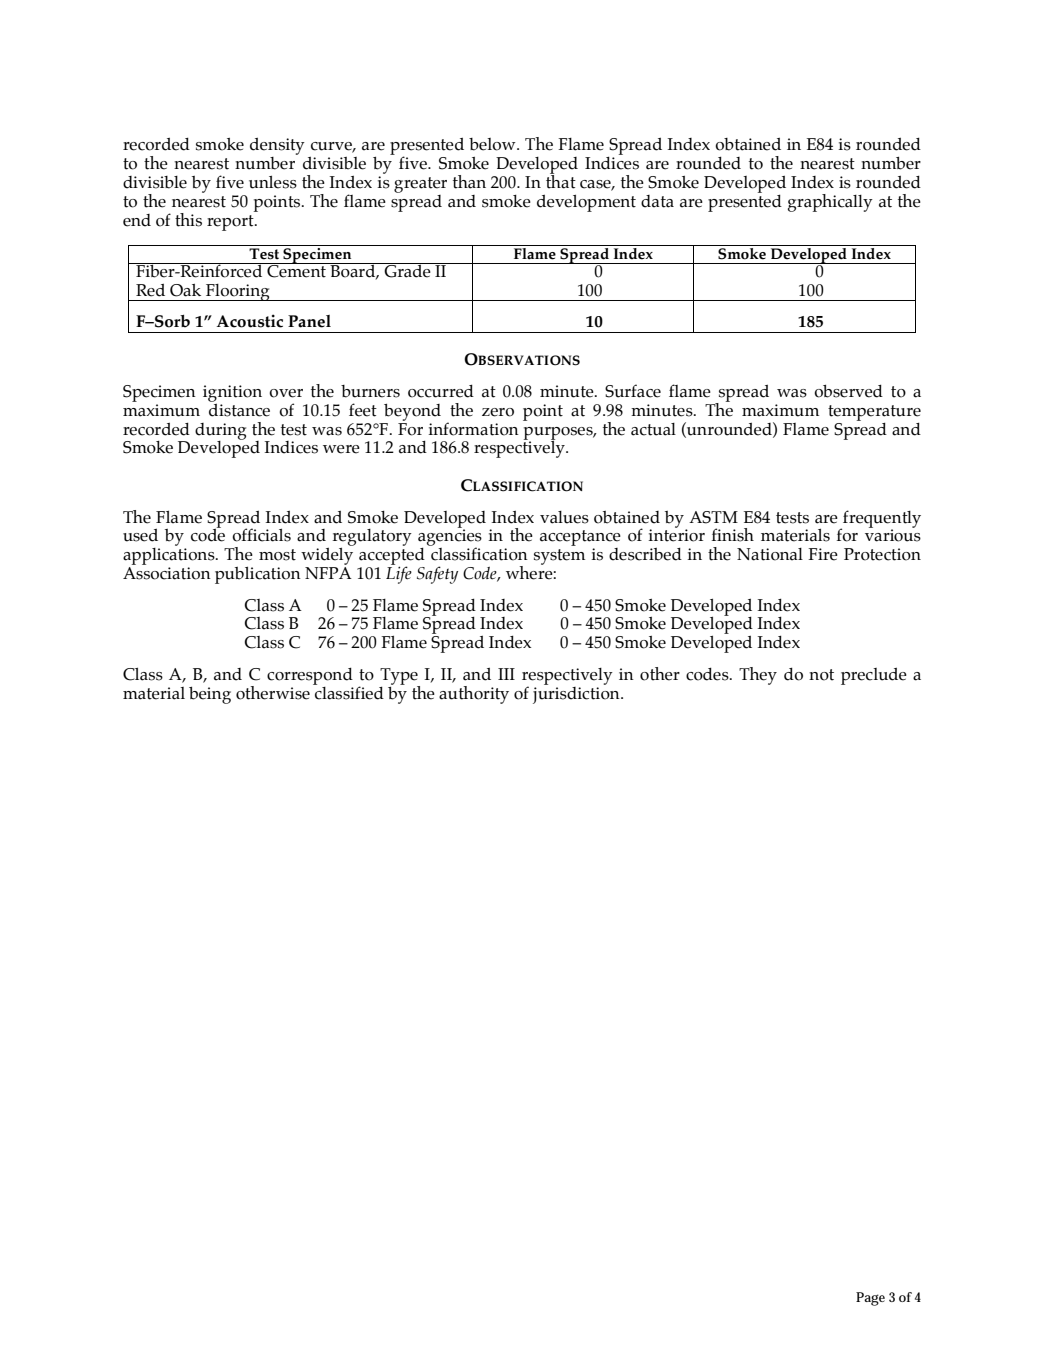 The height and width of the image is (1351, 1044). What do you see at coordinates (210, 695) in the image?
I see `being` at bounding box center [210, 695].
